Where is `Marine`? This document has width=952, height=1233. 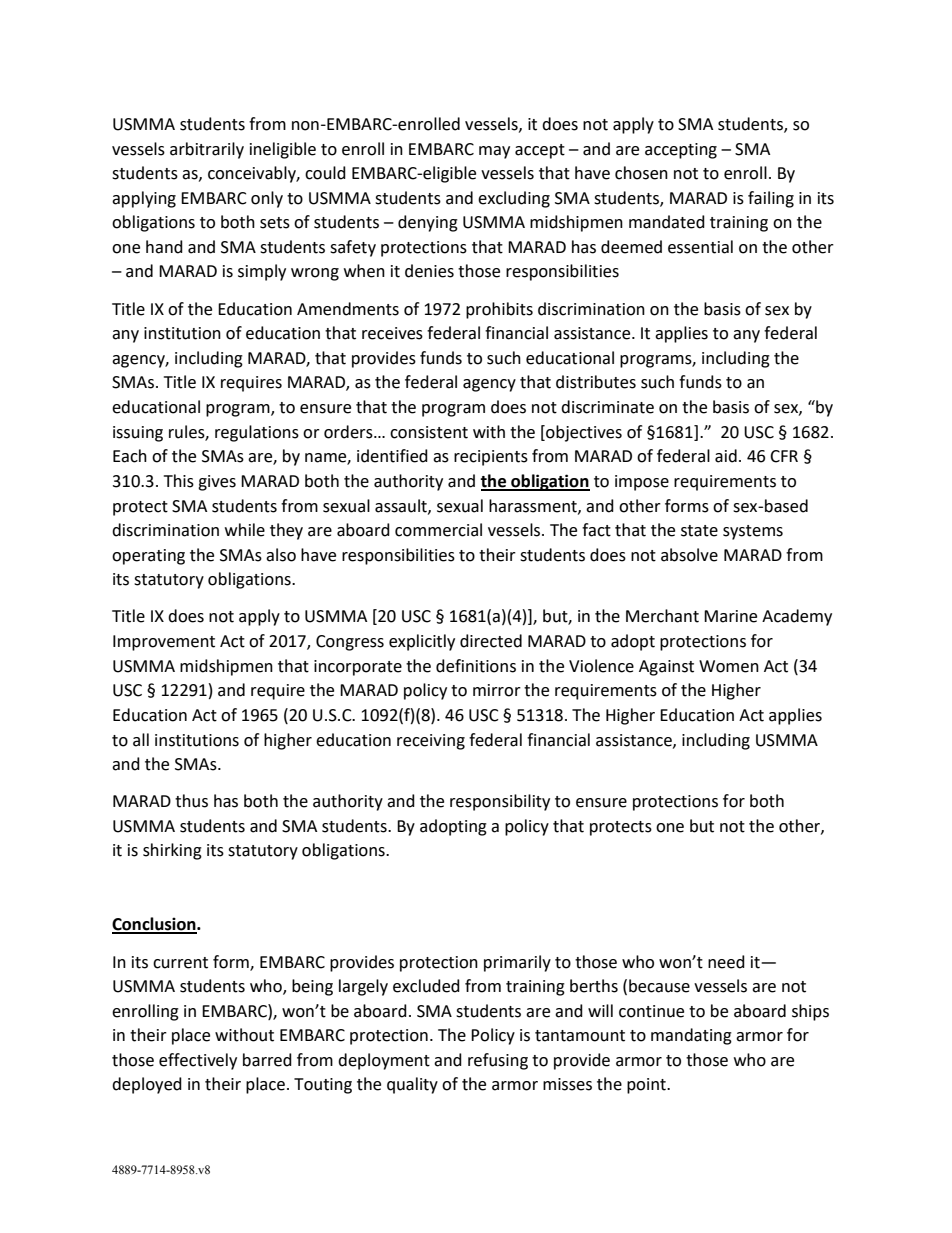
Marine is located at coordinates (730, 616).
